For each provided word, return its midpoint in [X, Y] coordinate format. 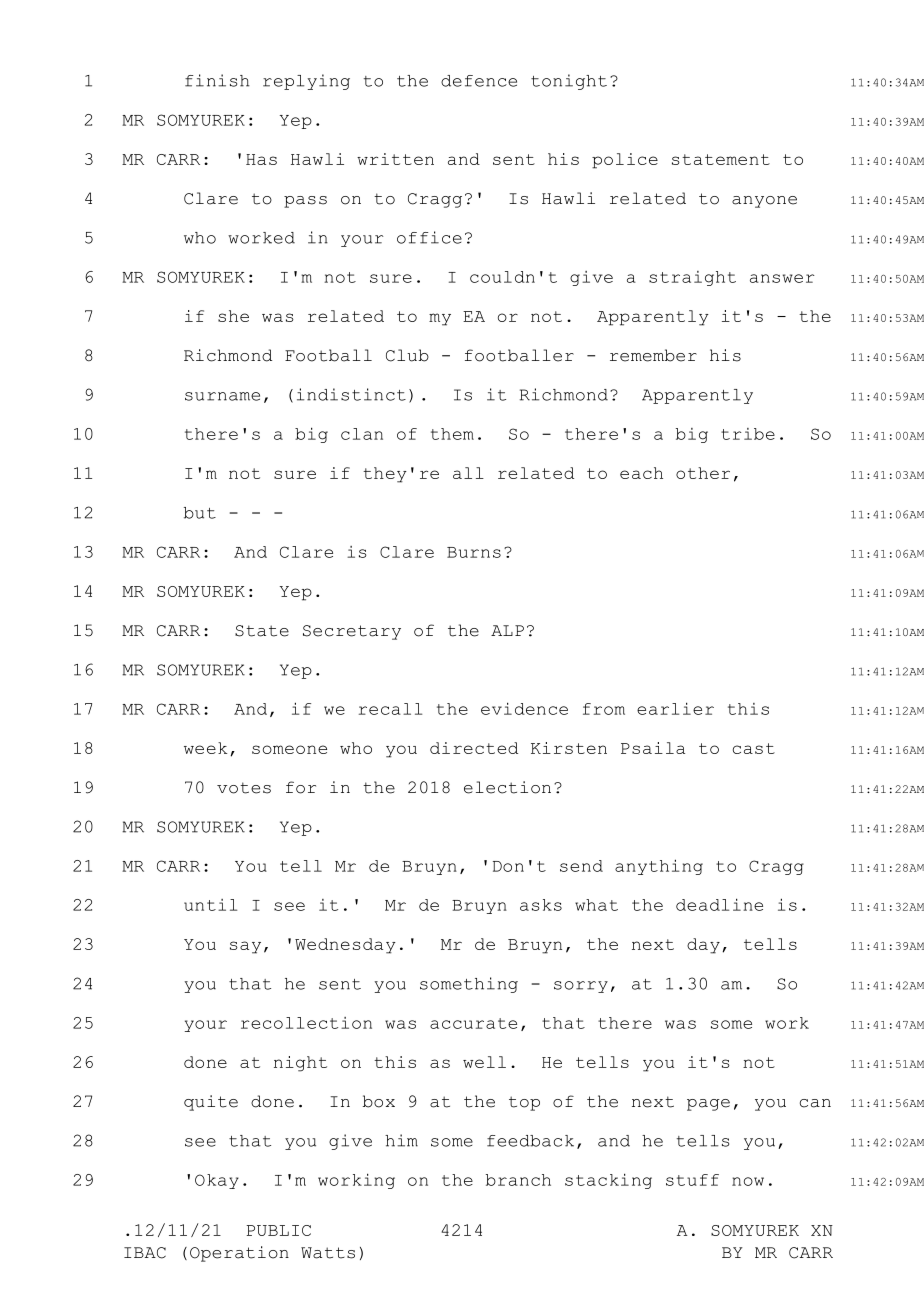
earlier [675, 708]
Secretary [352, 632]
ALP [507, 630]
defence [479, 81]
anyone [764, 202]
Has [261, 159]
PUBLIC [278, 1230]
